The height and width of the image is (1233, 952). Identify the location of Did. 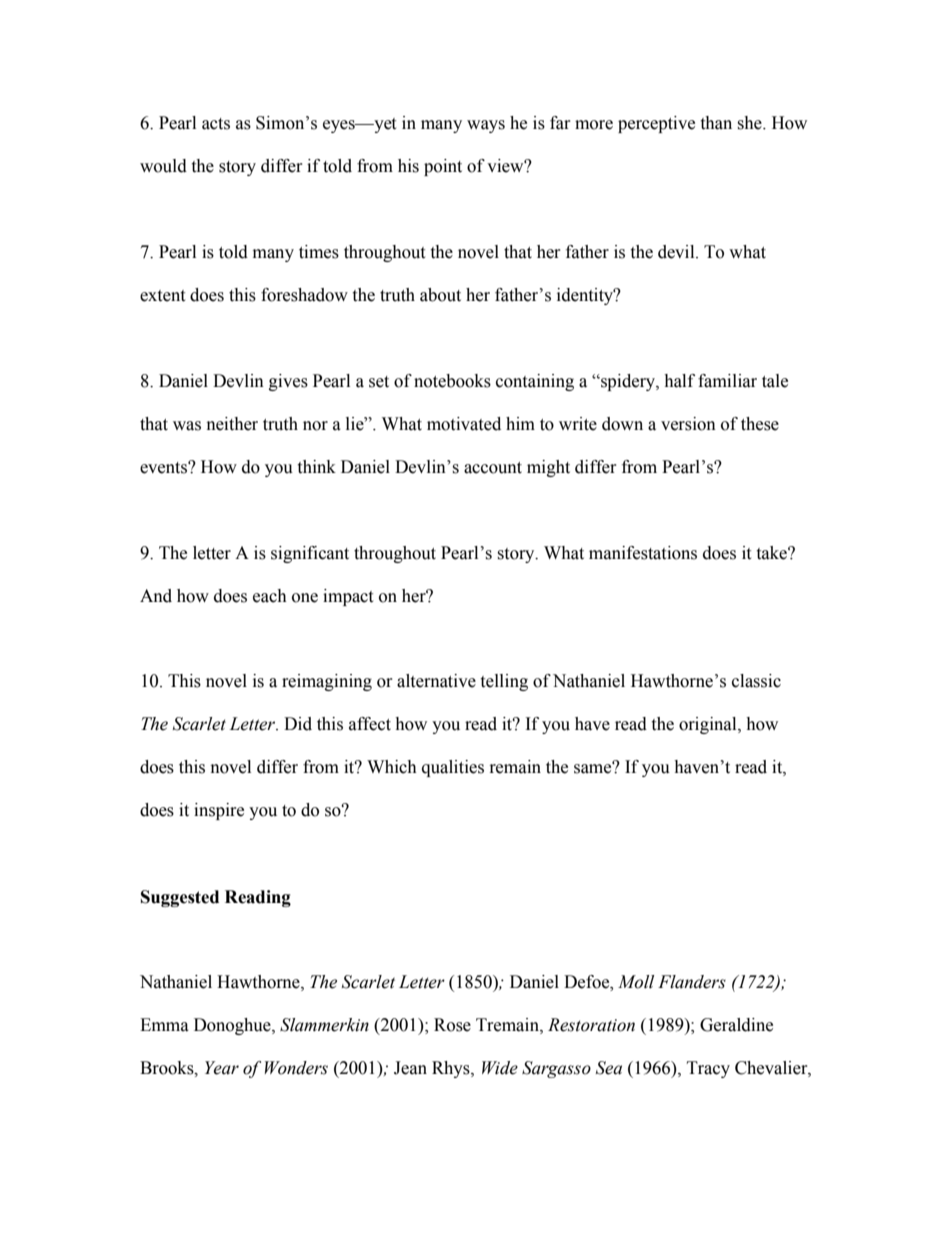
(298, 724).
